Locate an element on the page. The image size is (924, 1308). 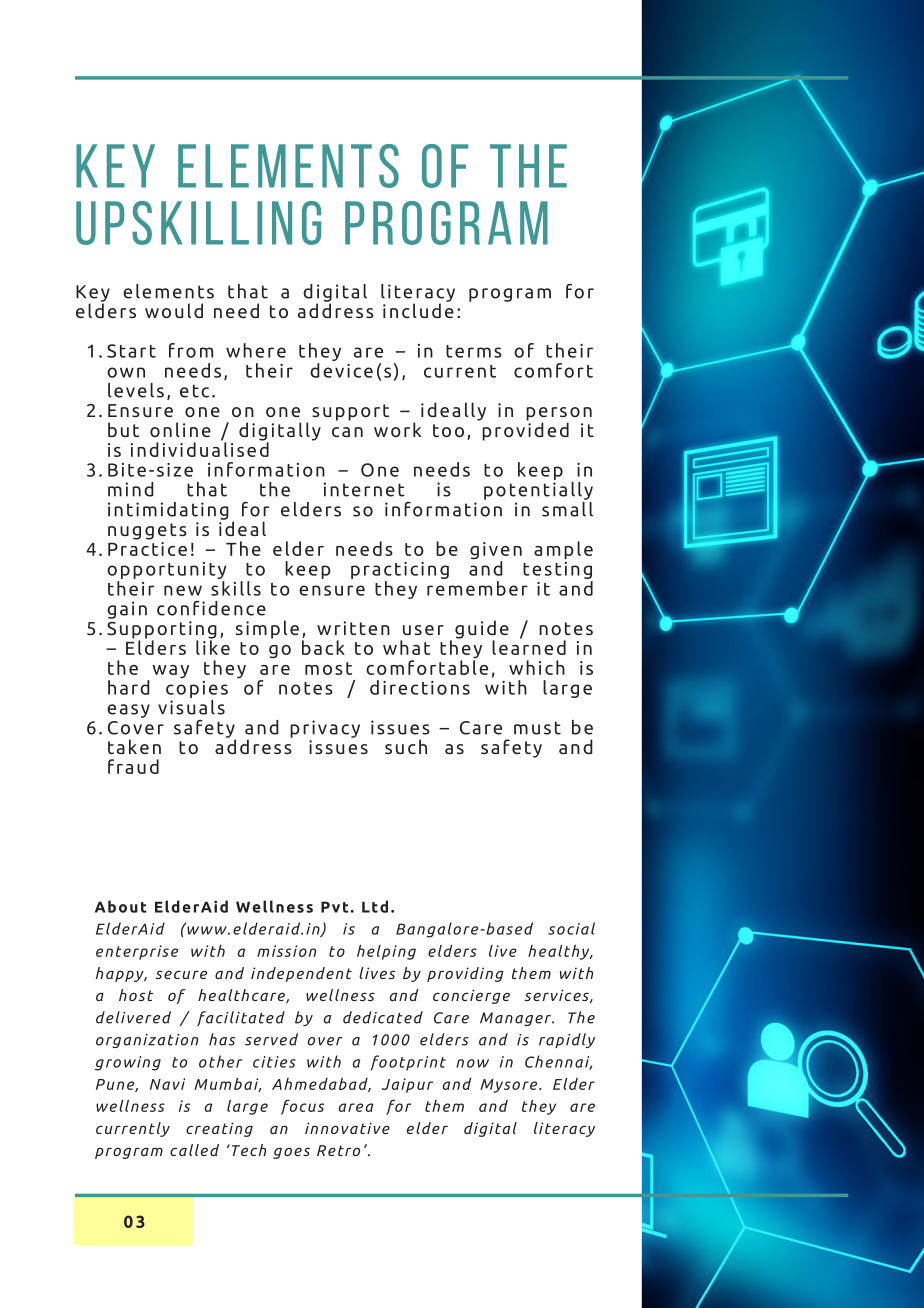
provided is located at coordinates (525, 430).
